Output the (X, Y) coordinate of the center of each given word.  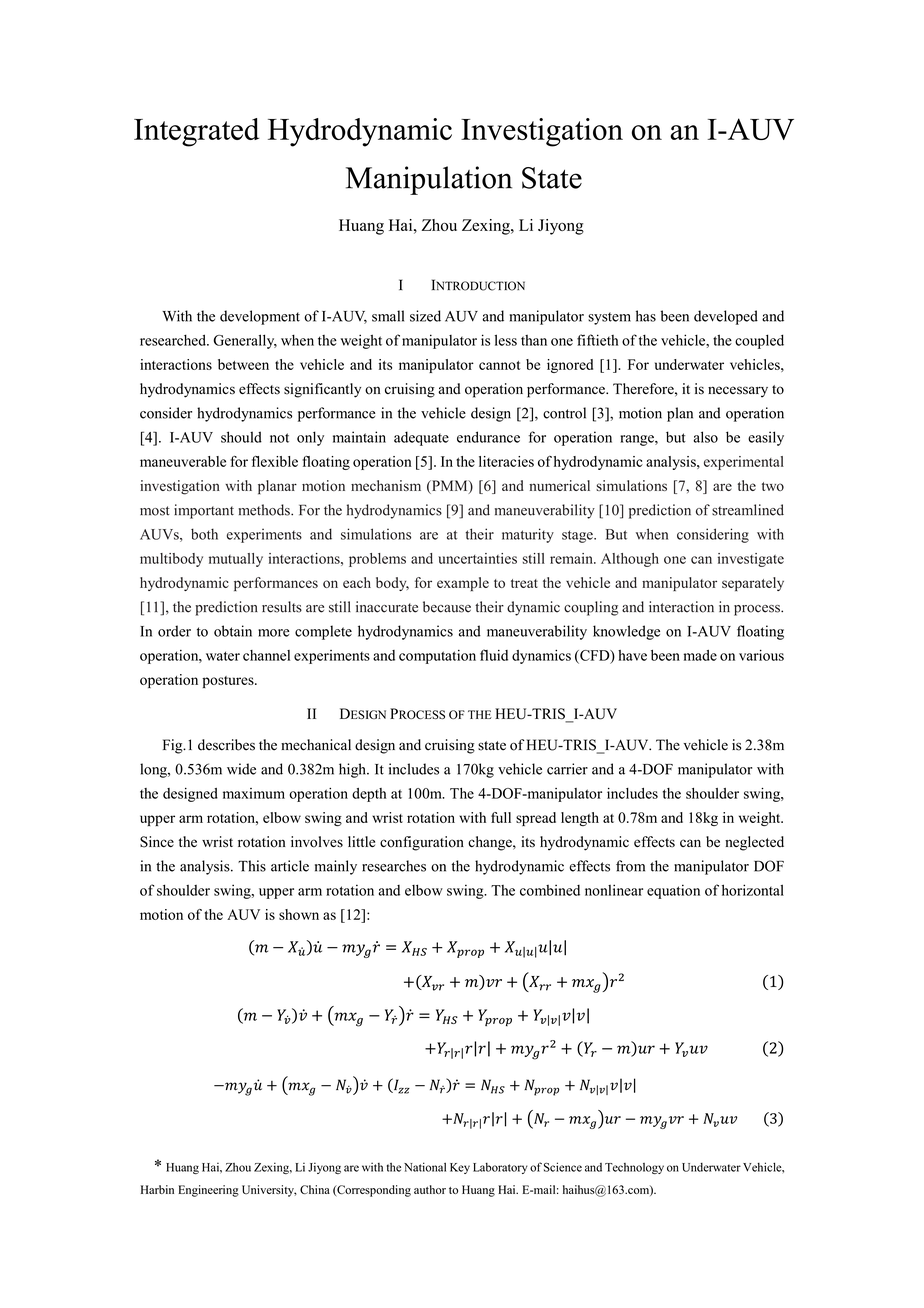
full (501, 817)
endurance (488, 437)
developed (726, 317)
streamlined (748, 510)
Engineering (208, 1191)
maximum (254, 793)
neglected (754, 843)
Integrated (196, 132)
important (204, 511)
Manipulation (429, 180)
